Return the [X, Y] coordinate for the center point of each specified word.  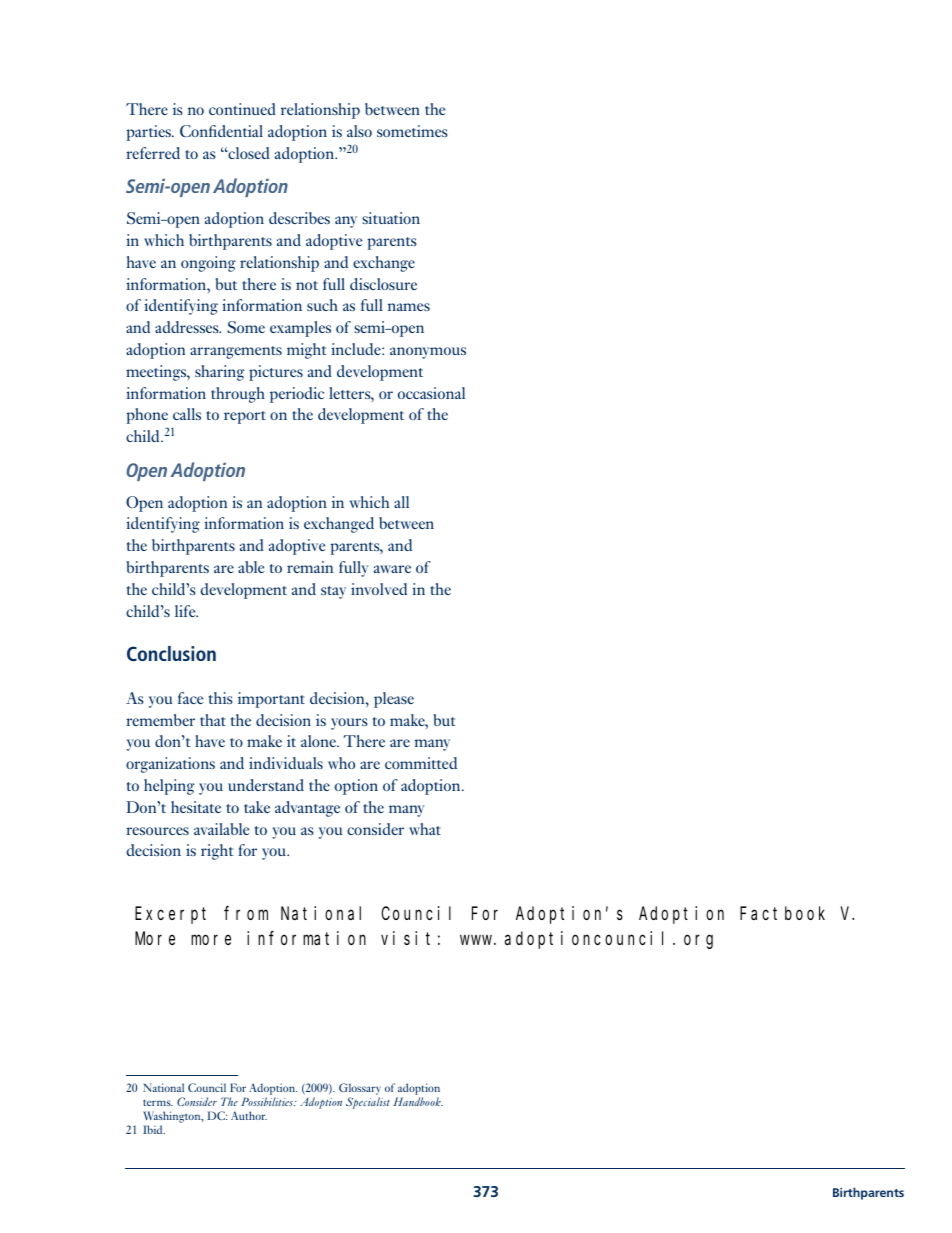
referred [153, 153]
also [359, 131]
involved [379, 589]
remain [310, 567]
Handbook [418, 1101]
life [186, 611]
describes [299, 218]
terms [158, 1103]
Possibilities [268, 1101]
